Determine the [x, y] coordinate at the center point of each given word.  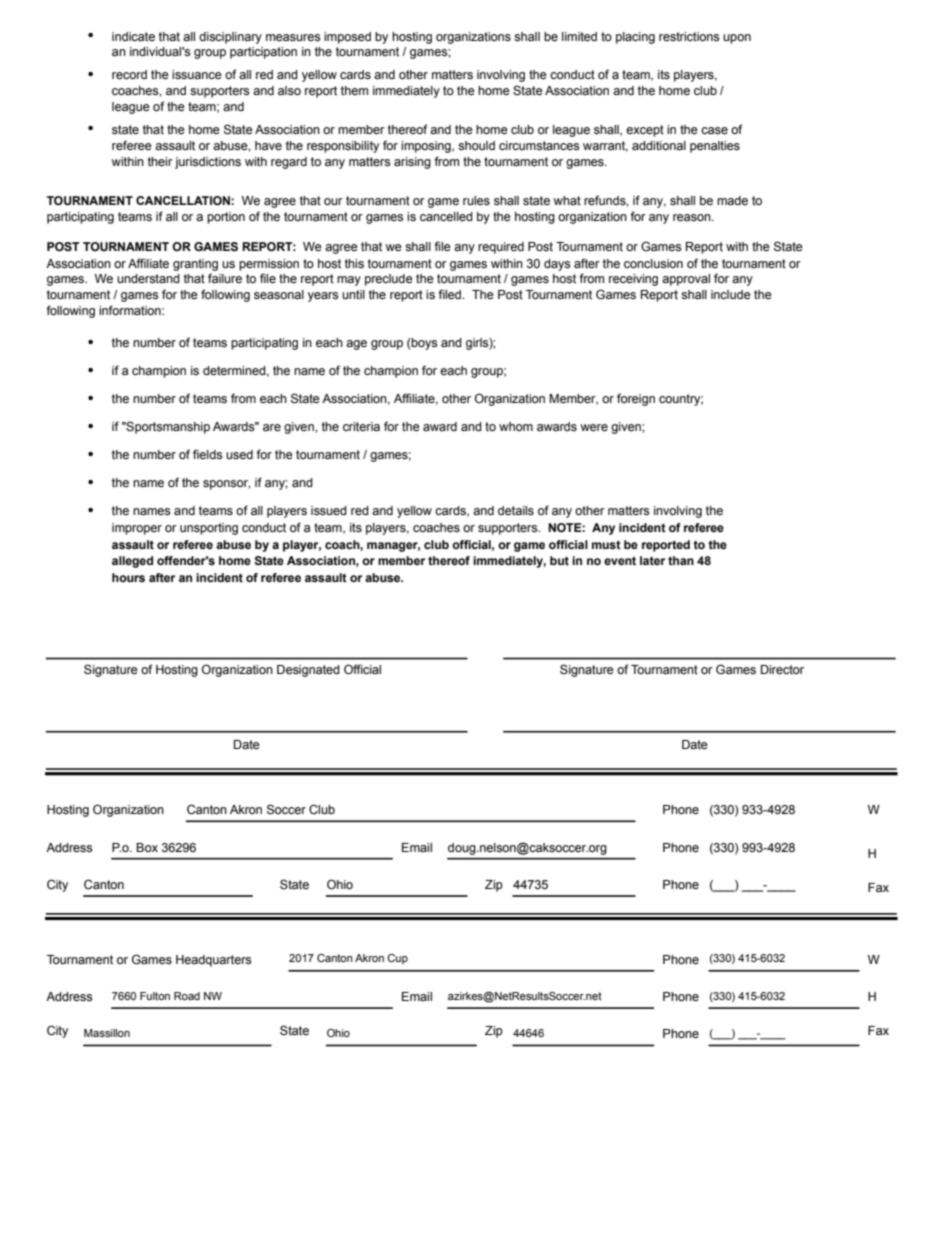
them [354, 90]
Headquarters [213, 961]
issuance [197, 75]
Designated [308, 671]
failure [225, 278]
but [559, 560]
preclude [389, 280]
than [681, 560]
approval [686, 280]
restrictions [689, 37]
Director [782, 670]
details [516, 511]
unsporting [209, 529]
